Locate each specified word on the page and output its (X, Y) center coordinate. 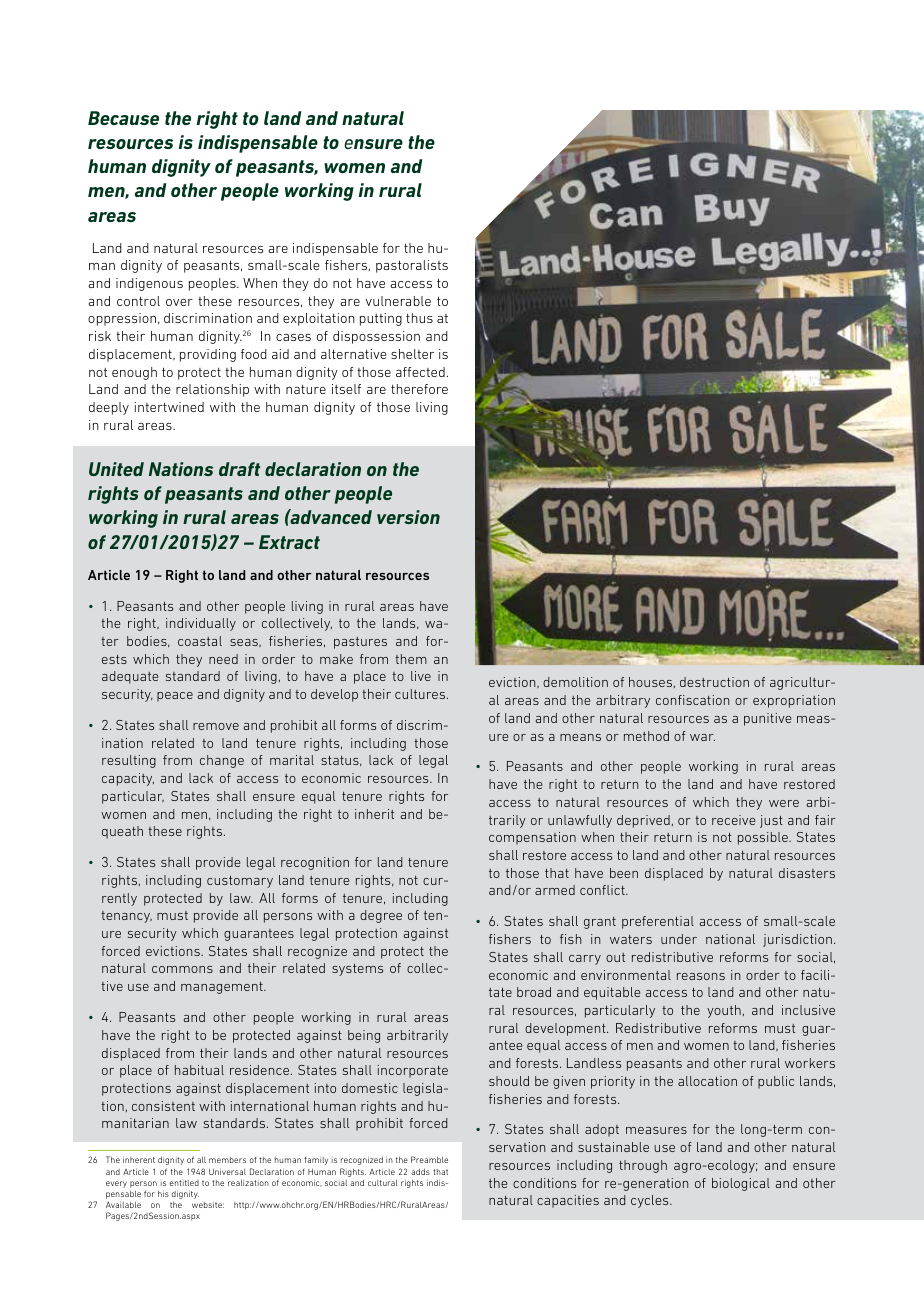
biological (741, 1184)
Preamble (429, 1159)
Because (123, 118)
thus (419, 318)
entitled (184, 1183)
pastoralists (412, 266)
